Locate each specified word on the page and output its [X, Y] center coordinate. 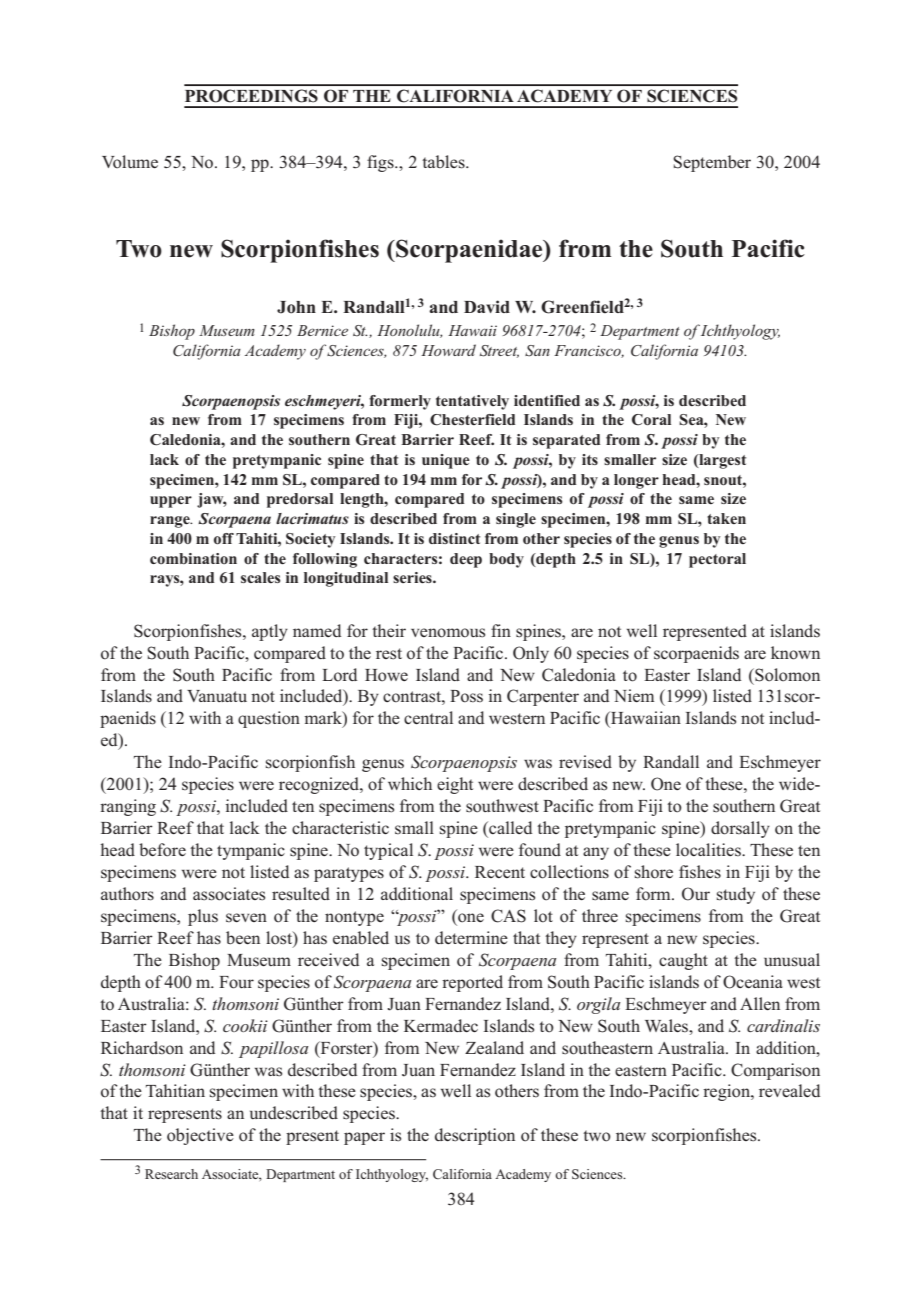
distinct [454, 538]
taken [726, 518]
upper [171, 502]
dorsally [740, 829]
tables [444, 162]
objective [200, 1136]
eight [455, 785]
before [162, 850]
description [475, 1136]
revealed [789, 1090]
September [712, 163]
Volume [130, 162]
